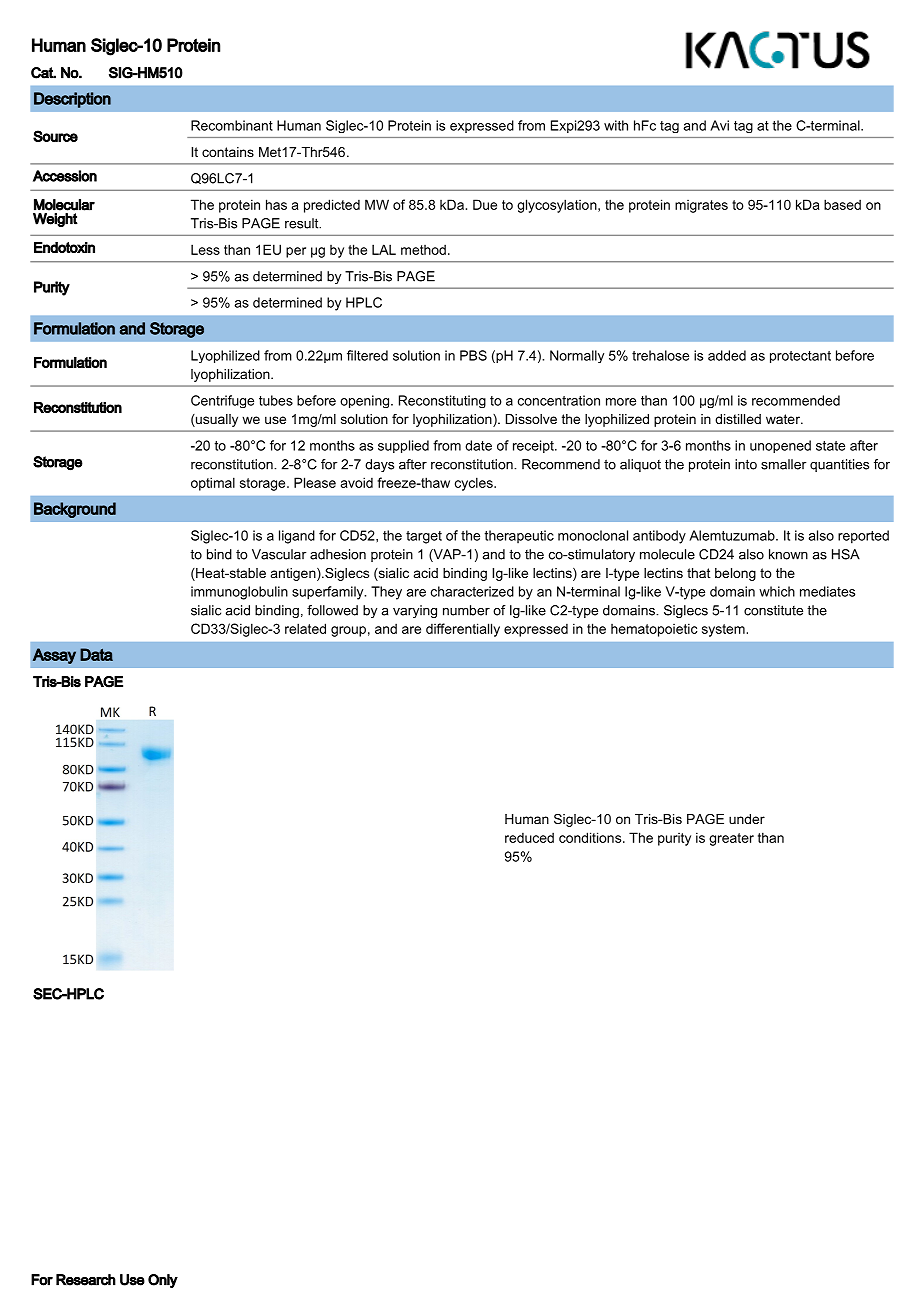 The height and width of the image is (1308, 924). I want to click on water, so click(784, 419).
